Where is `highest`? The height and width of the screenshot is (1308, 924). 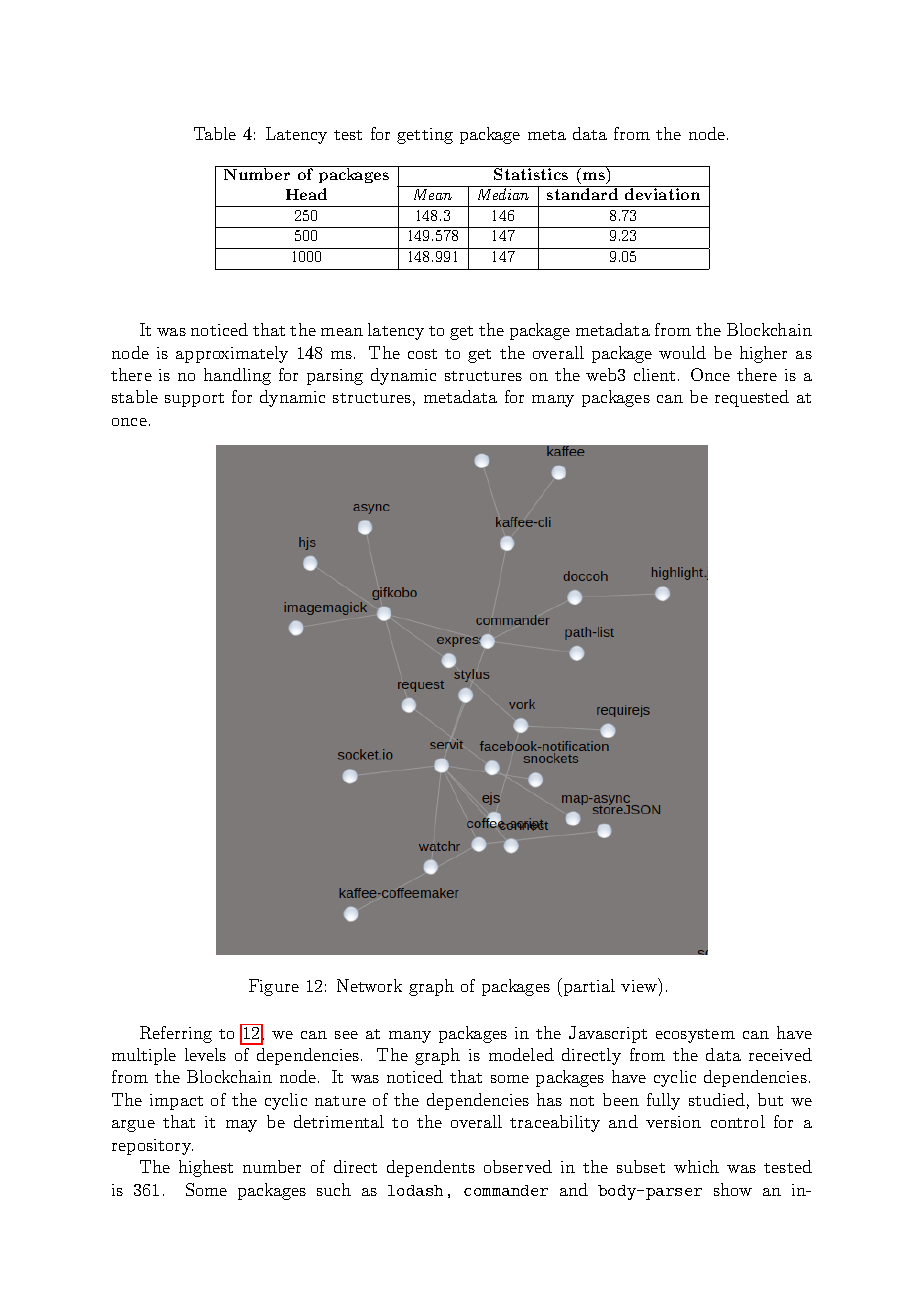
highest is located at coordinates (206, 1168).
